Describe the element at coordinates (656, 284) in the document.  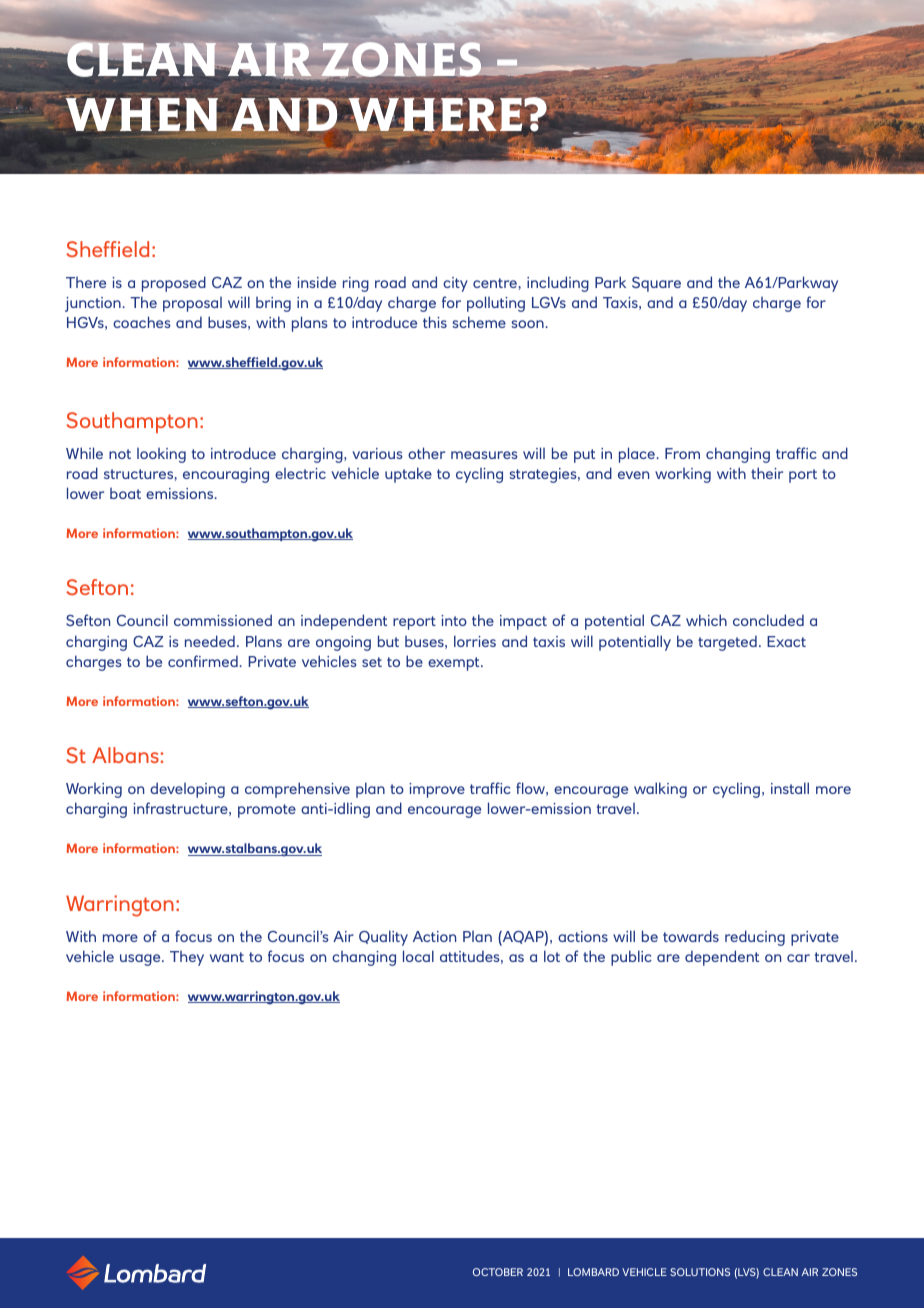
I see `Square` at that location.
